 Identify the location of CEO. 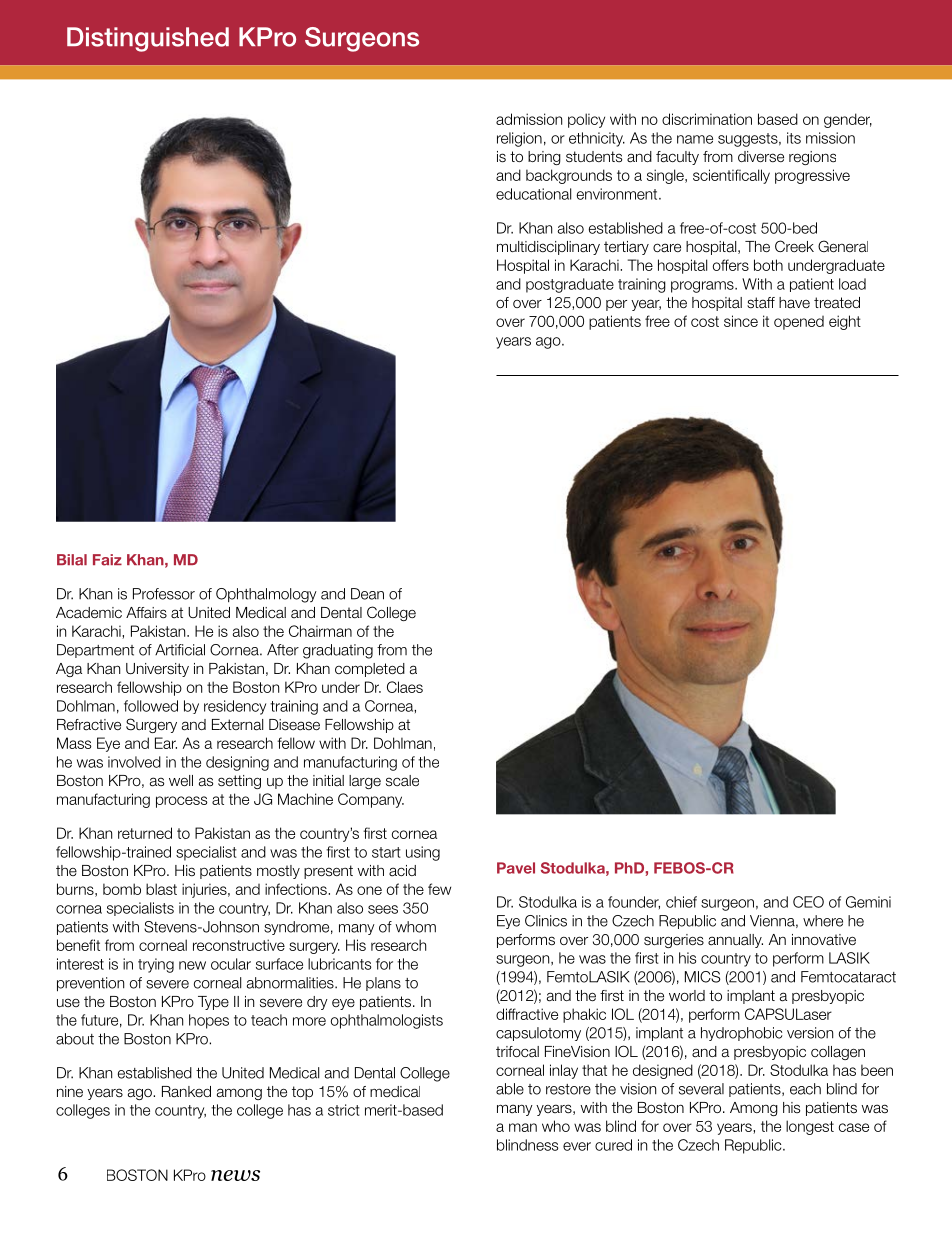
(808, 902).
